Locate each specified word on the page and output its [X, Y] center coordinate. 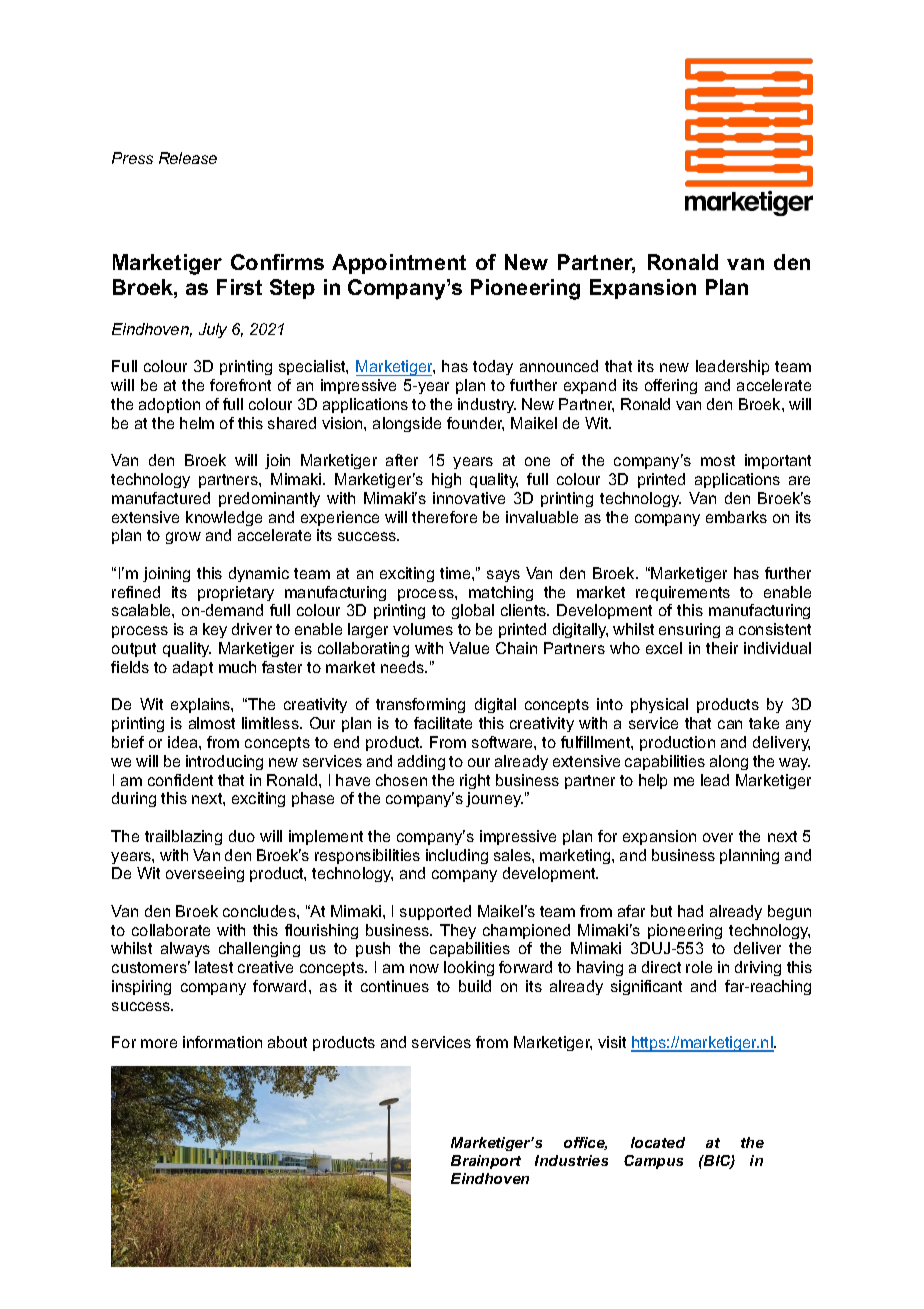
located [658, 1142]
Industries [571, 1160]
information [222, 1042]
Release [188, 158]
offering [671, 386]
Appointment [399, 264]
